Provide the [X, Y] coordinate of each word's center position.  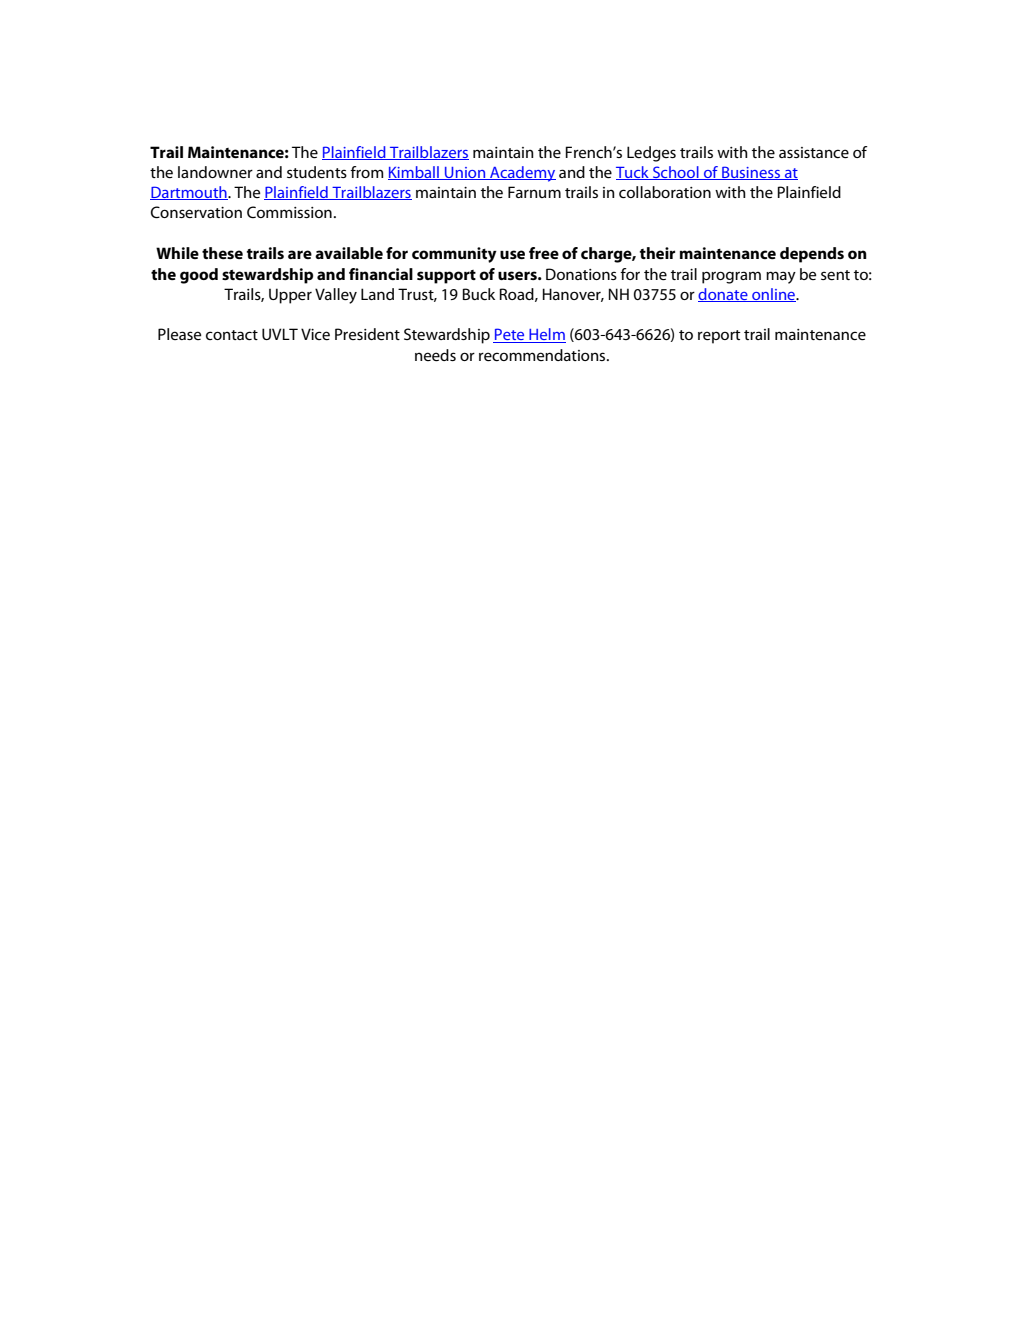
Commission [289, 212]
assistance [814, 152]
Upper [290, 296]
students [317, 172]
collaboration [665, 192]
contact [232, 335]
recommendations [543, 355]
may [781, 277]
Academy [522, 174]
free [544, 253]
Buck [479, 294]
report [719, 337]
